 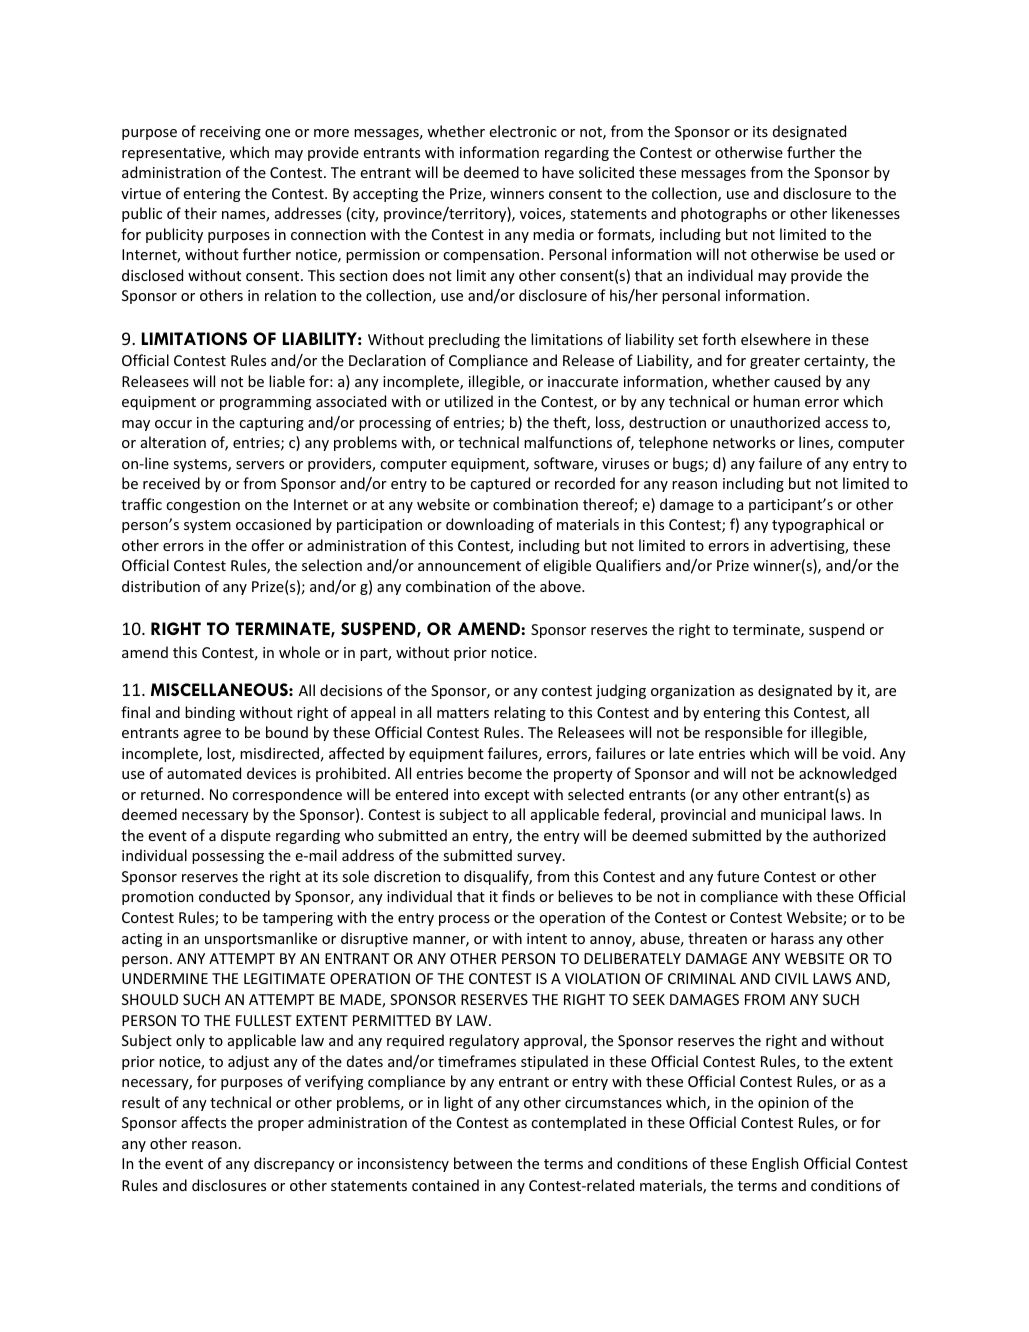 I want to click on whole, so click(x=299, y=652).
